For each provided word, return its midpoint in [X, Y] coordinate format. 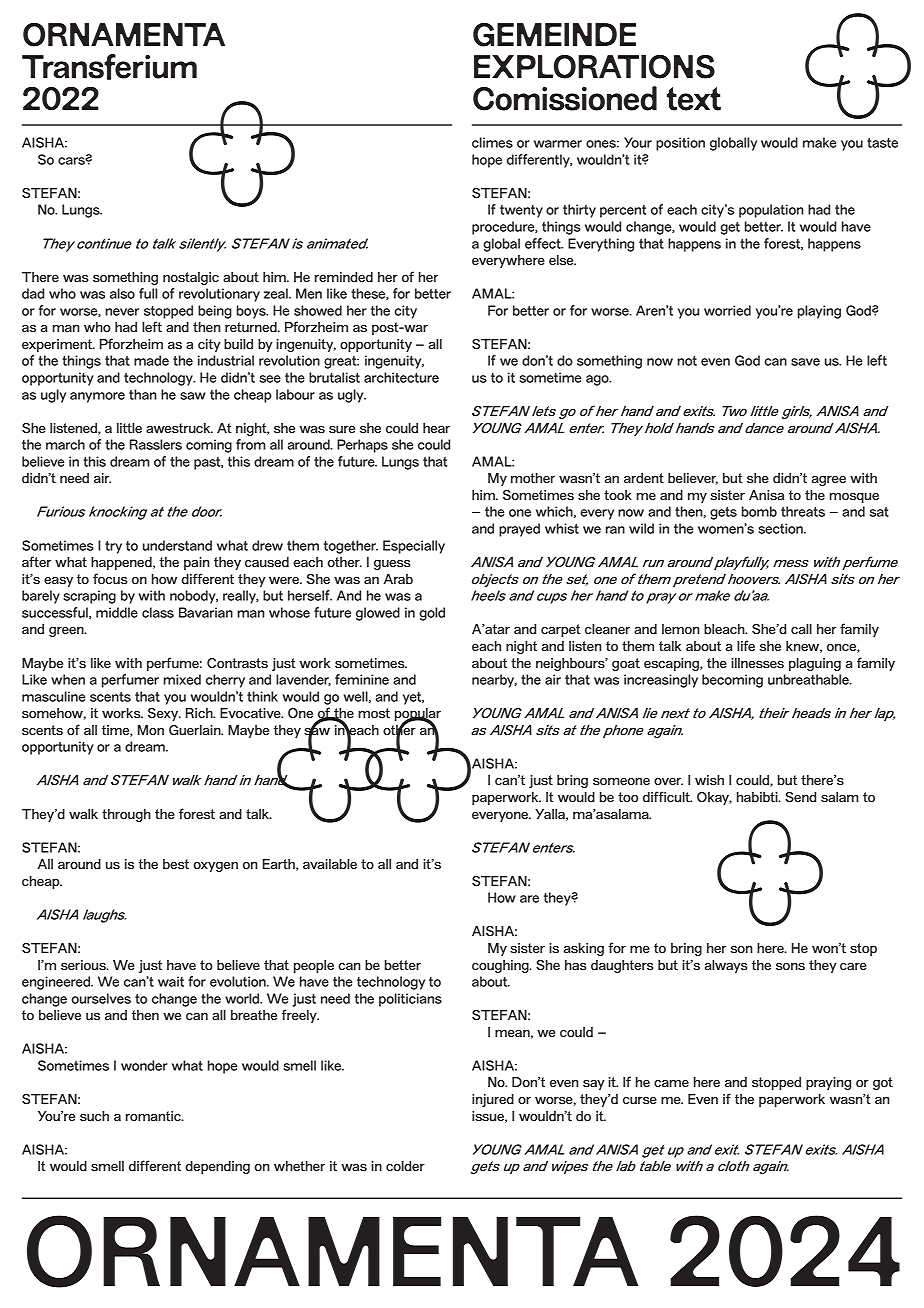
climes [492, 142]
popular [418, 716]
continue [104, 243]
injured [493, 1100]
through [126, 815]
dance [764, 428]
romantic [154, 1116]
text [694, 99]
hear [436, 428]
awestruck [179, 428]
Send [800, 797]
